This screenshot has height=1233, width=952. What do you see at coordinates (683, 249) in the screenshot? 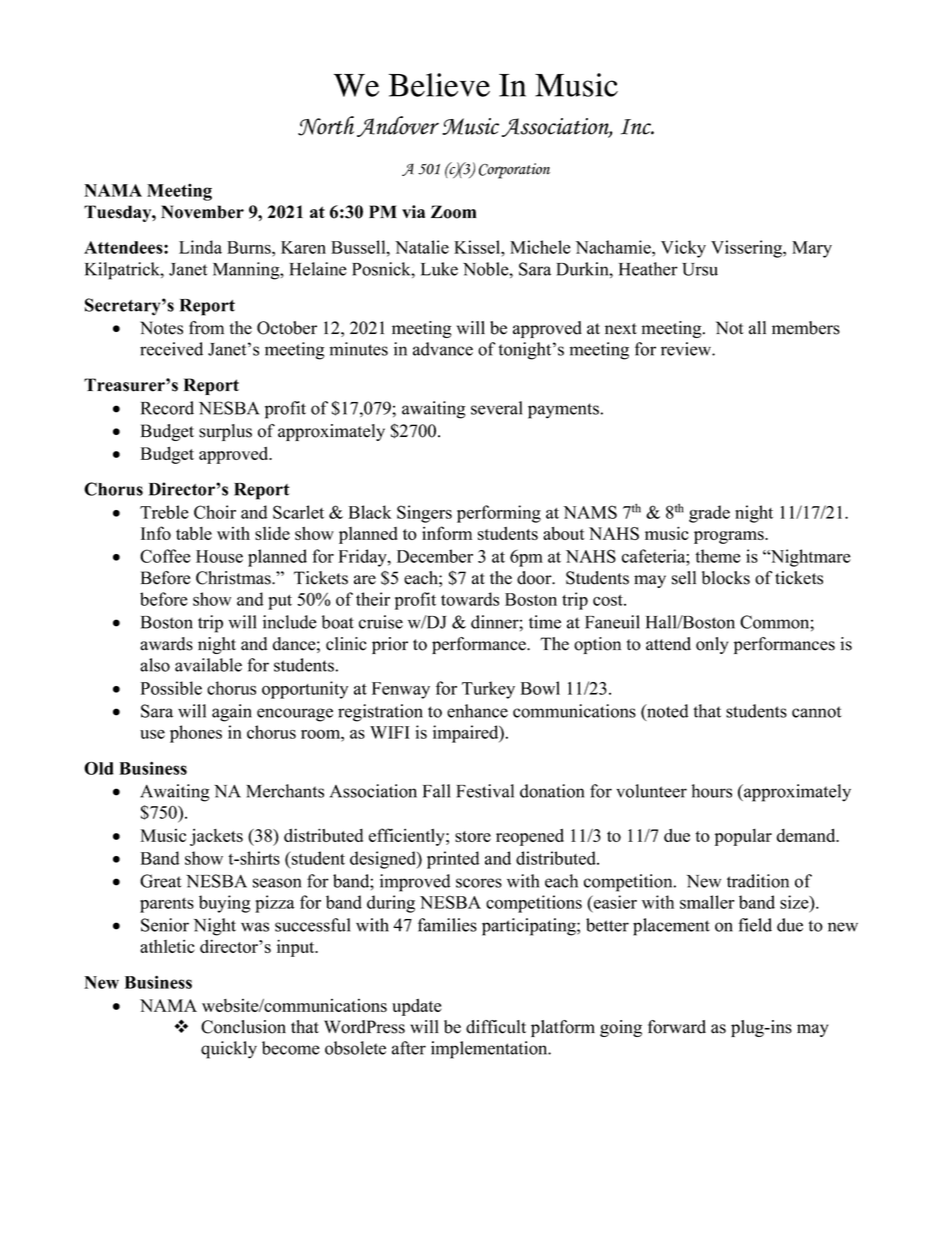
I see `Vicky` at bounding box center [683, 249].
